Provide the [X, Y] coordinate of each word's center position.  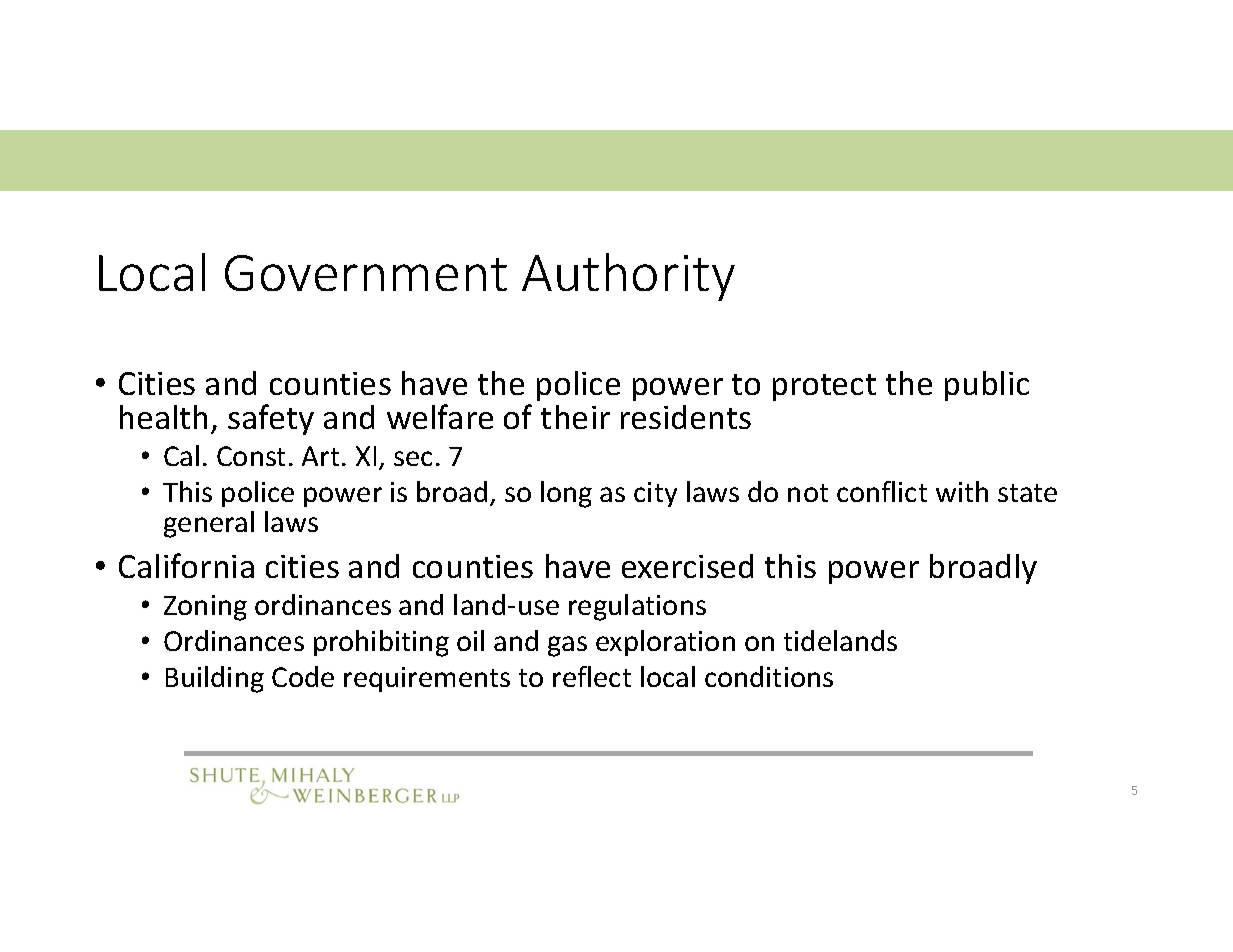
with [962, 491]
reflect [592, 676]
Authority [628, 277]
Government [366, 273]
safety [271, 419]
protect [824, 387]
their [575, 417]
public [987, 386]
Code [303, 676]
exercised [687, 566]
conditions [769, 676]
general [209, 524]
